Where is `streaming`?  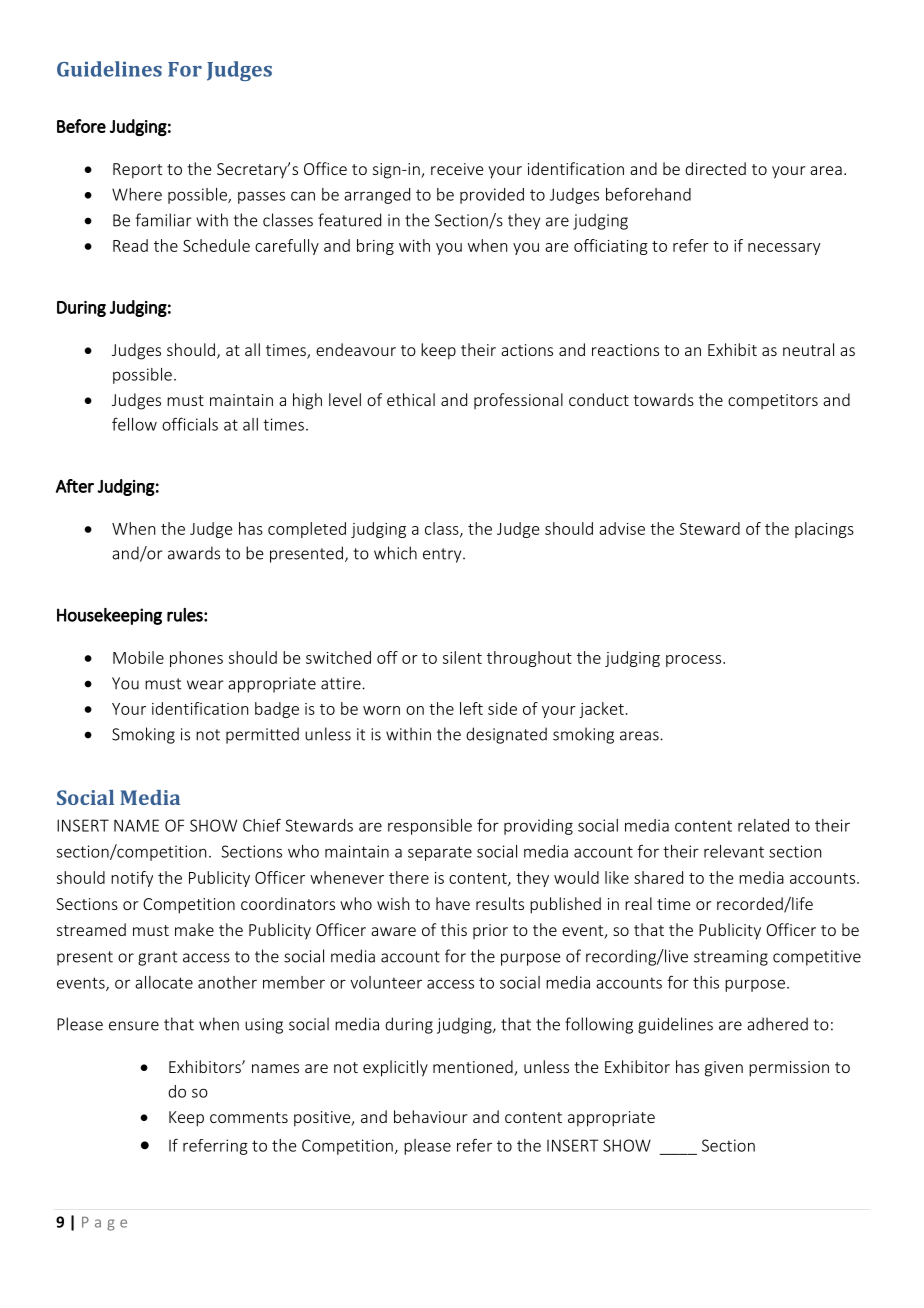 streaming is located at coordinates (731, 958).
